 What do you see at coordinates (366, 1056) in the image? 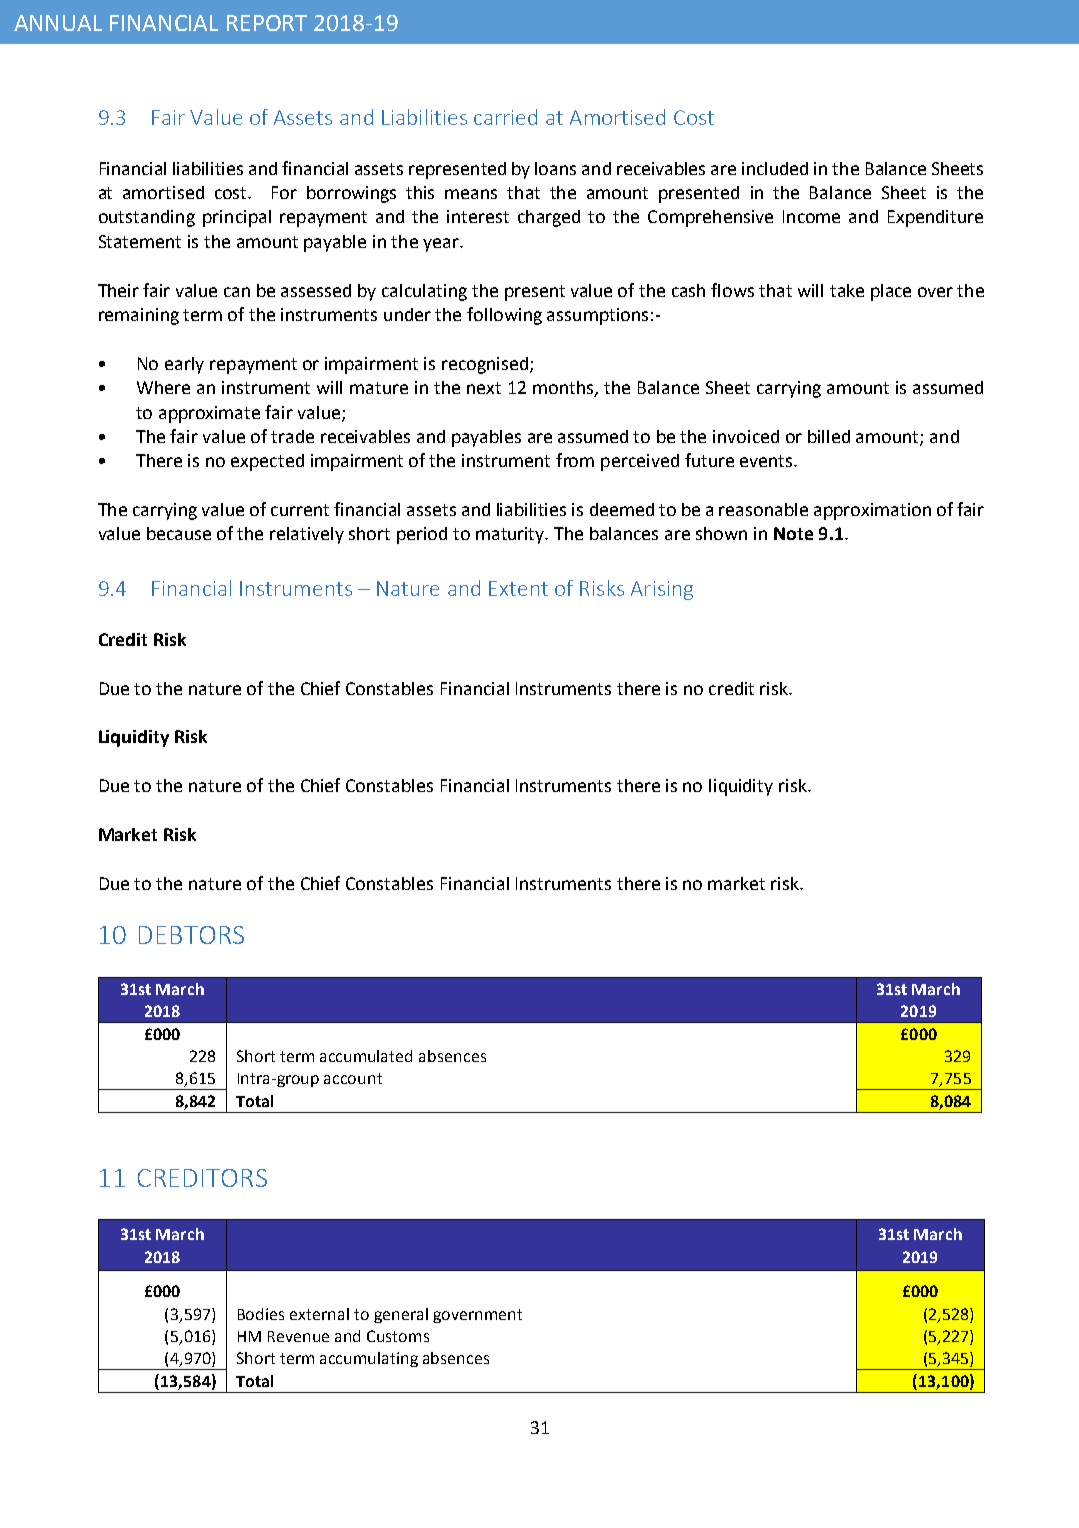
I see `accumulated` at bounding box center [366, 1056].
